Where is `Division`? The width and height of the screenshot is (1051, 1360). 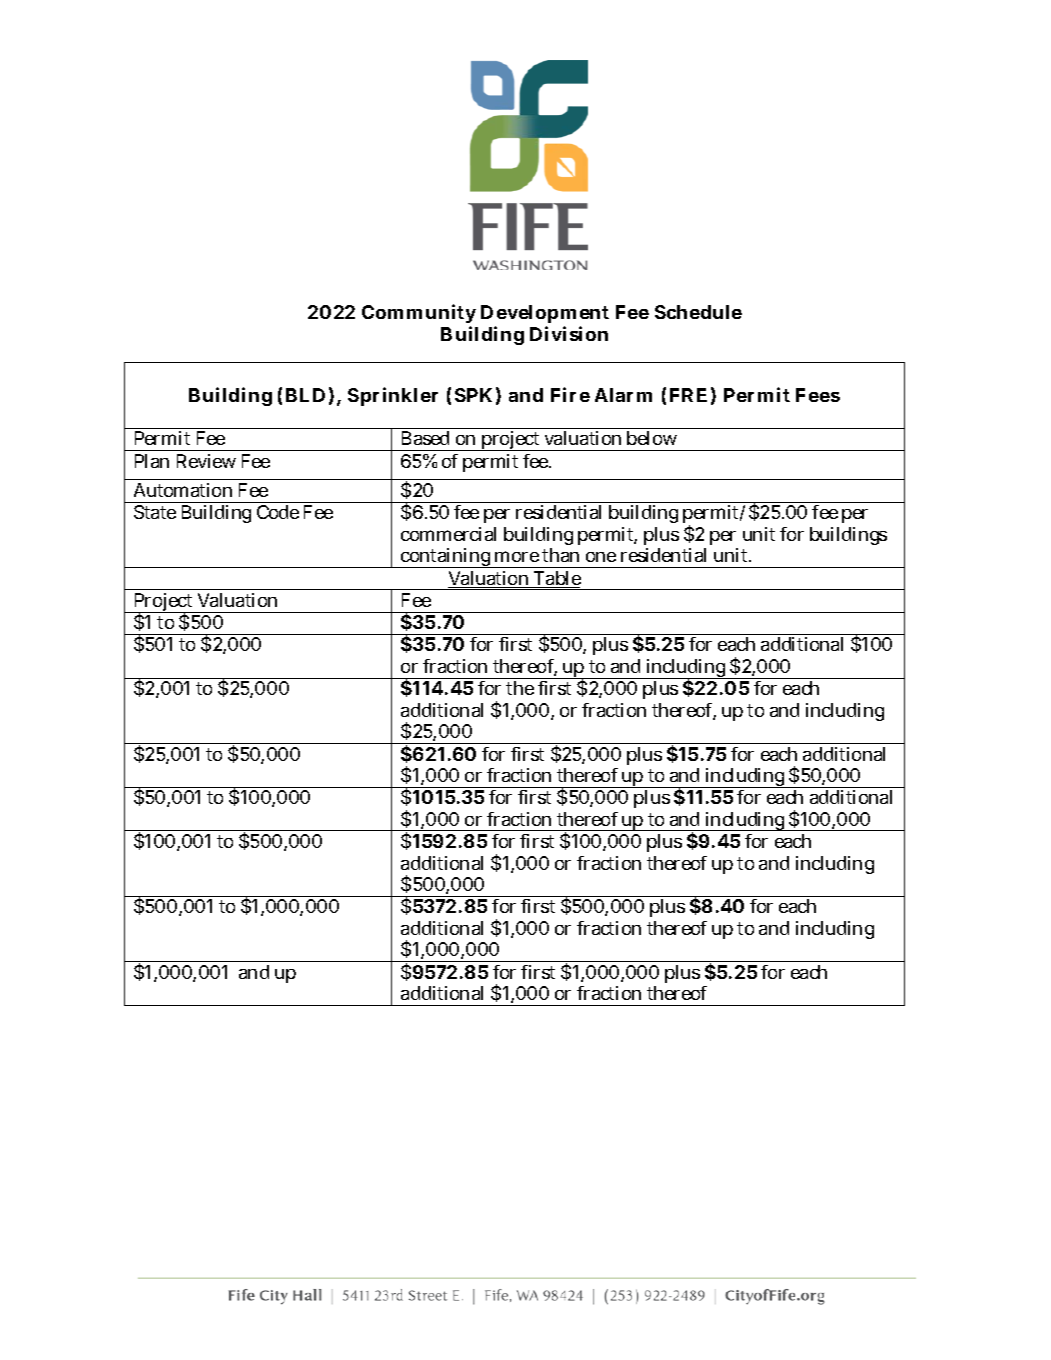
Division is located at coordinates (569, 333).
